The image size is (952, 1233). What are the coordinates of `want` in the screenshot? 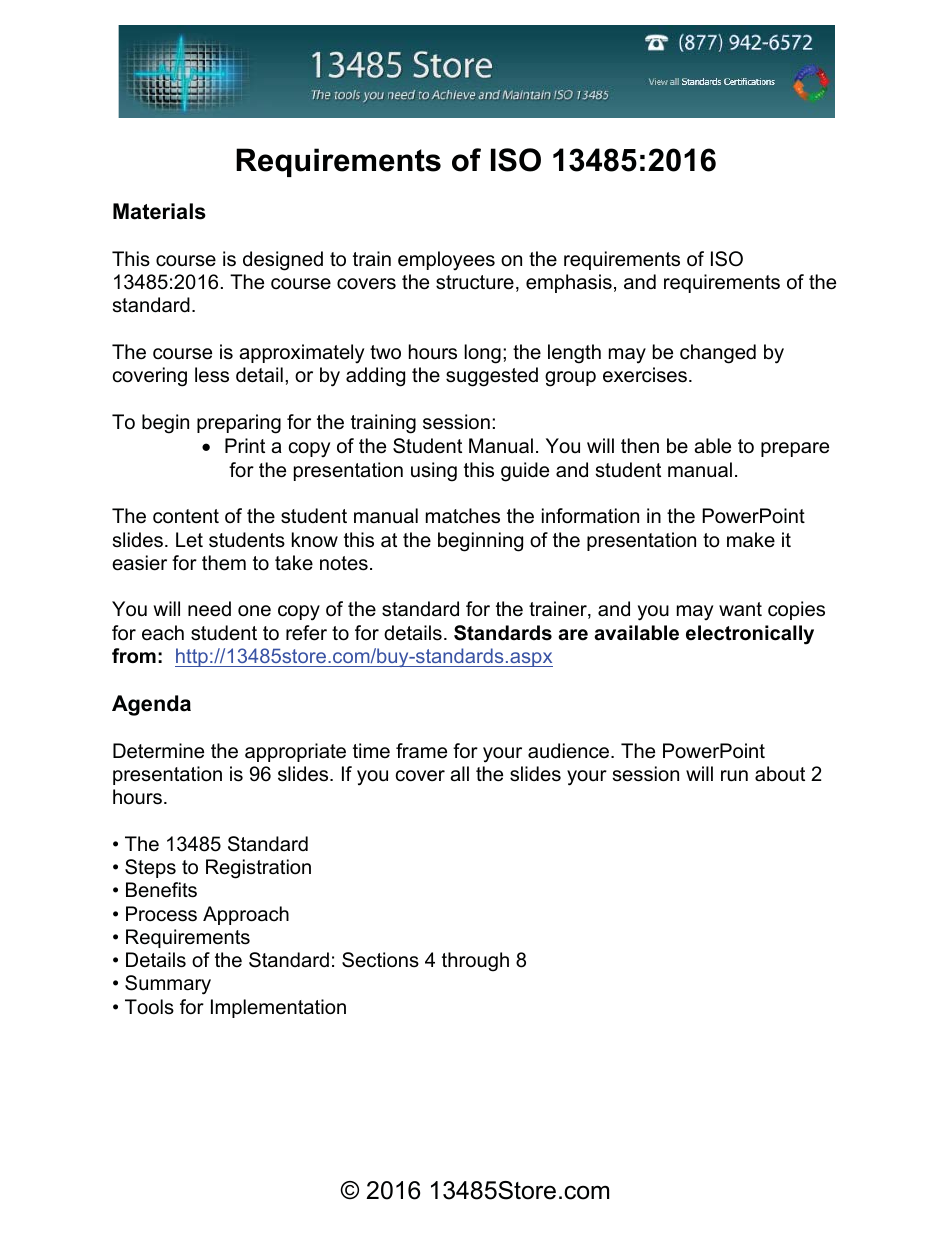 It's located at (740, 609).
